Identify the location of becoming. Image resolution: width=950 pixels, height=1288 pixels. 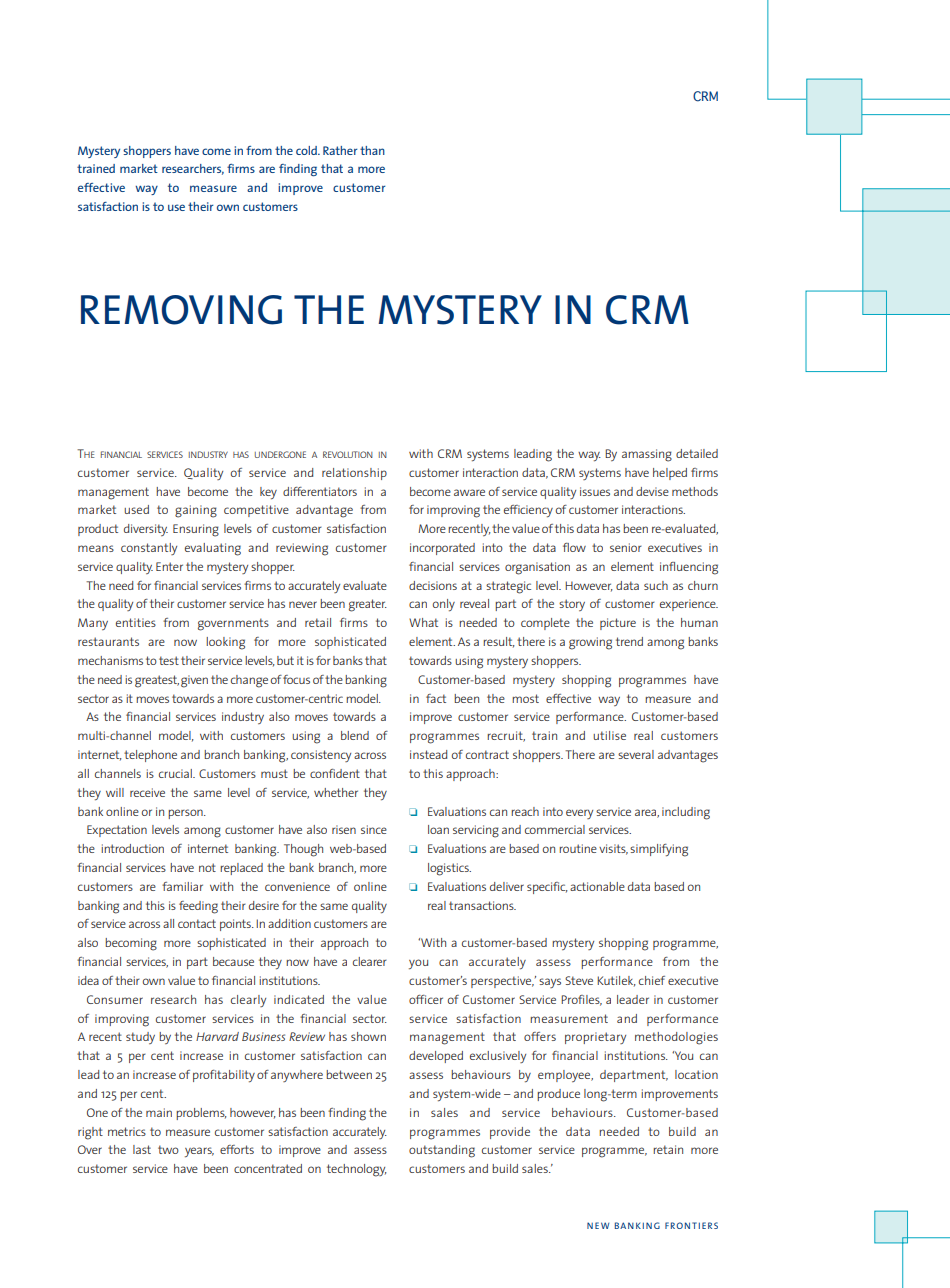
(131, 944).
